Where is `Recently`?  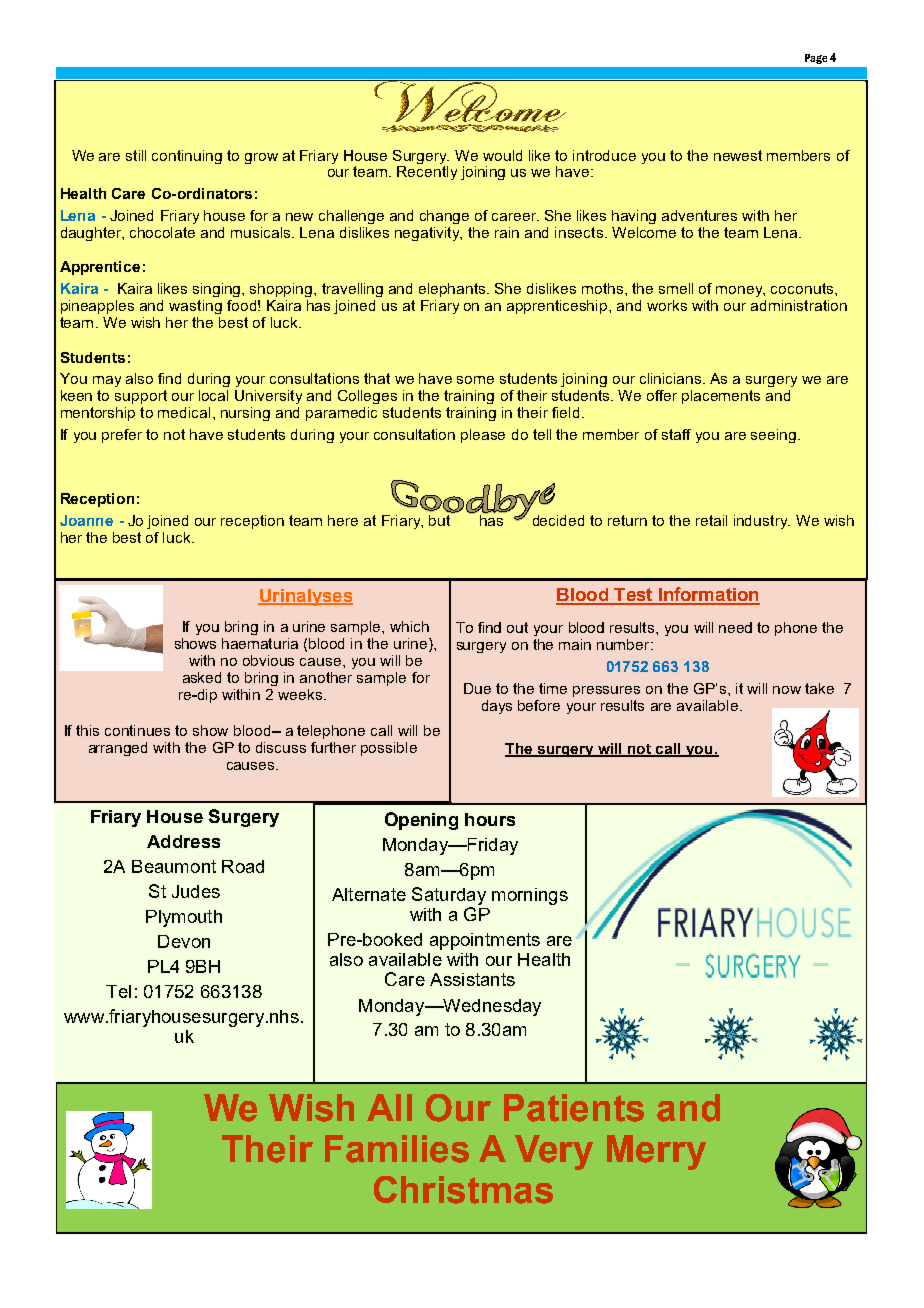
Recently is located at coordinates (427, 173).
